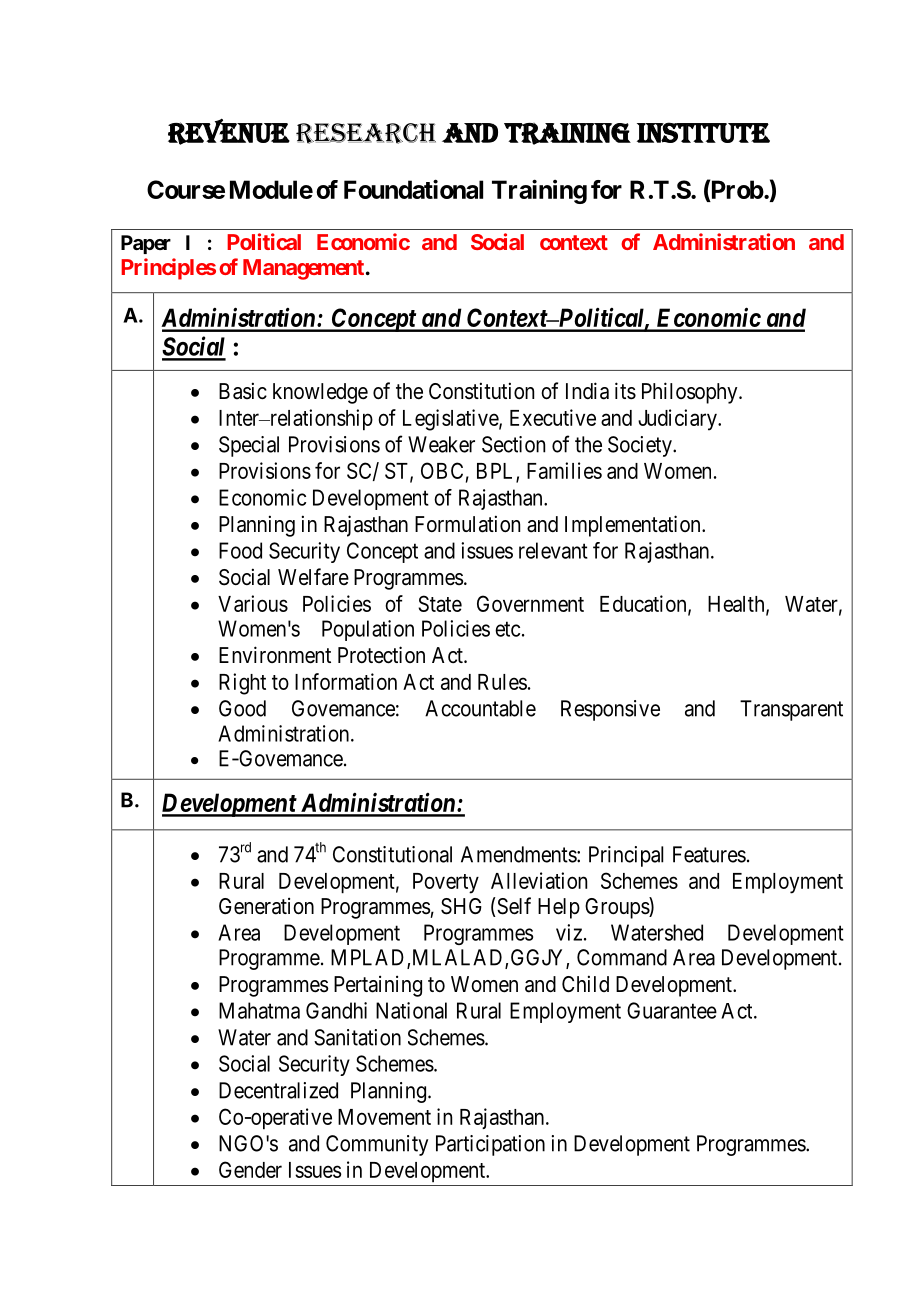 This screenshot has width=924, height=1307. Describe the element at coordinates (243, 391) in the screenshot. I see `Basic` at that location.
